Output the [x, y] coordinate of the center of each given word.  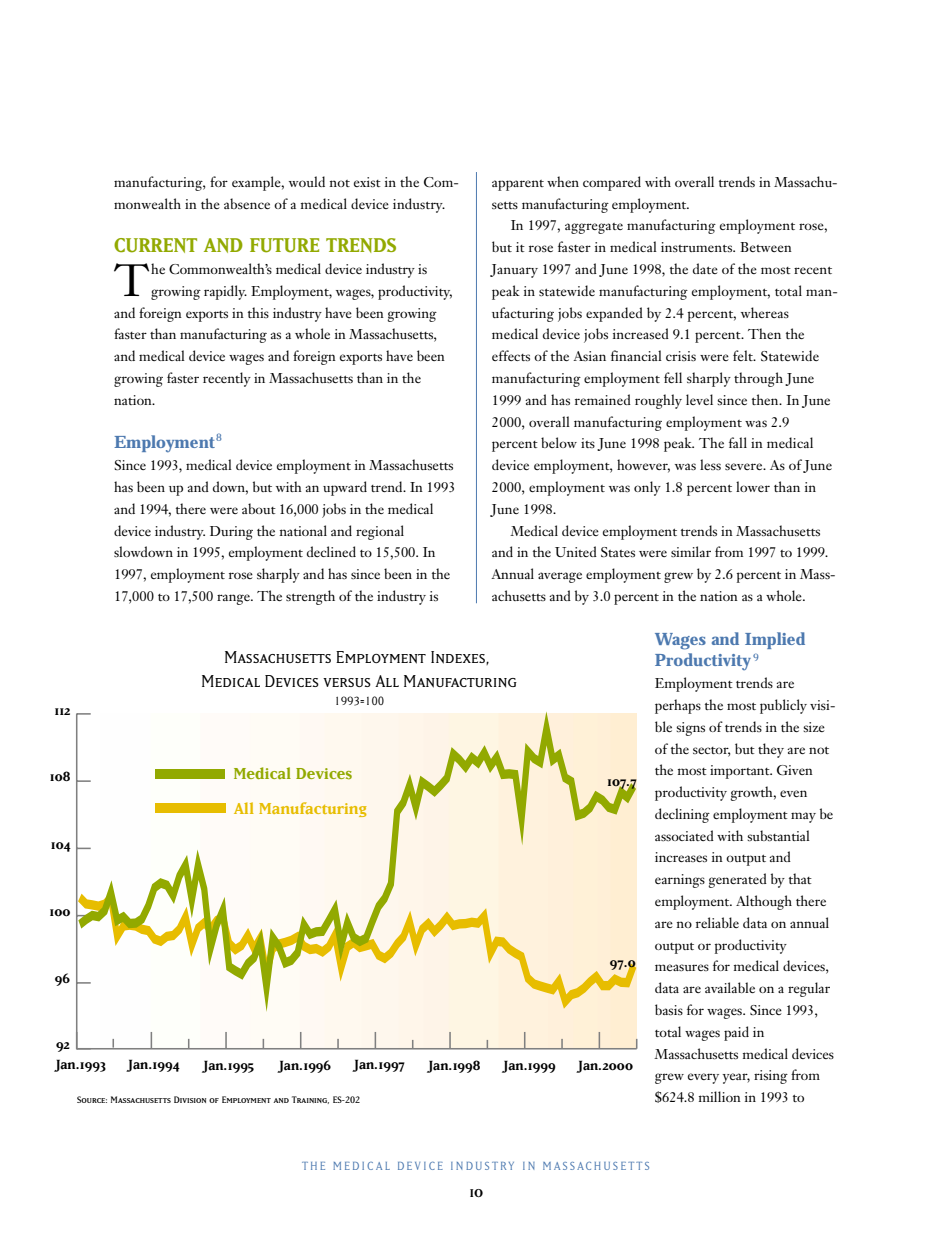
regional [380, 532]
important [741, 772]
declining [682, 815]
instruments [697, 247]
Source [92, 1099]
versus [347, 682]
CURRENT [155, 245]
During [231, 533]
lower [753, 486]
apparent [518, 185]
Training [310, 1100]
